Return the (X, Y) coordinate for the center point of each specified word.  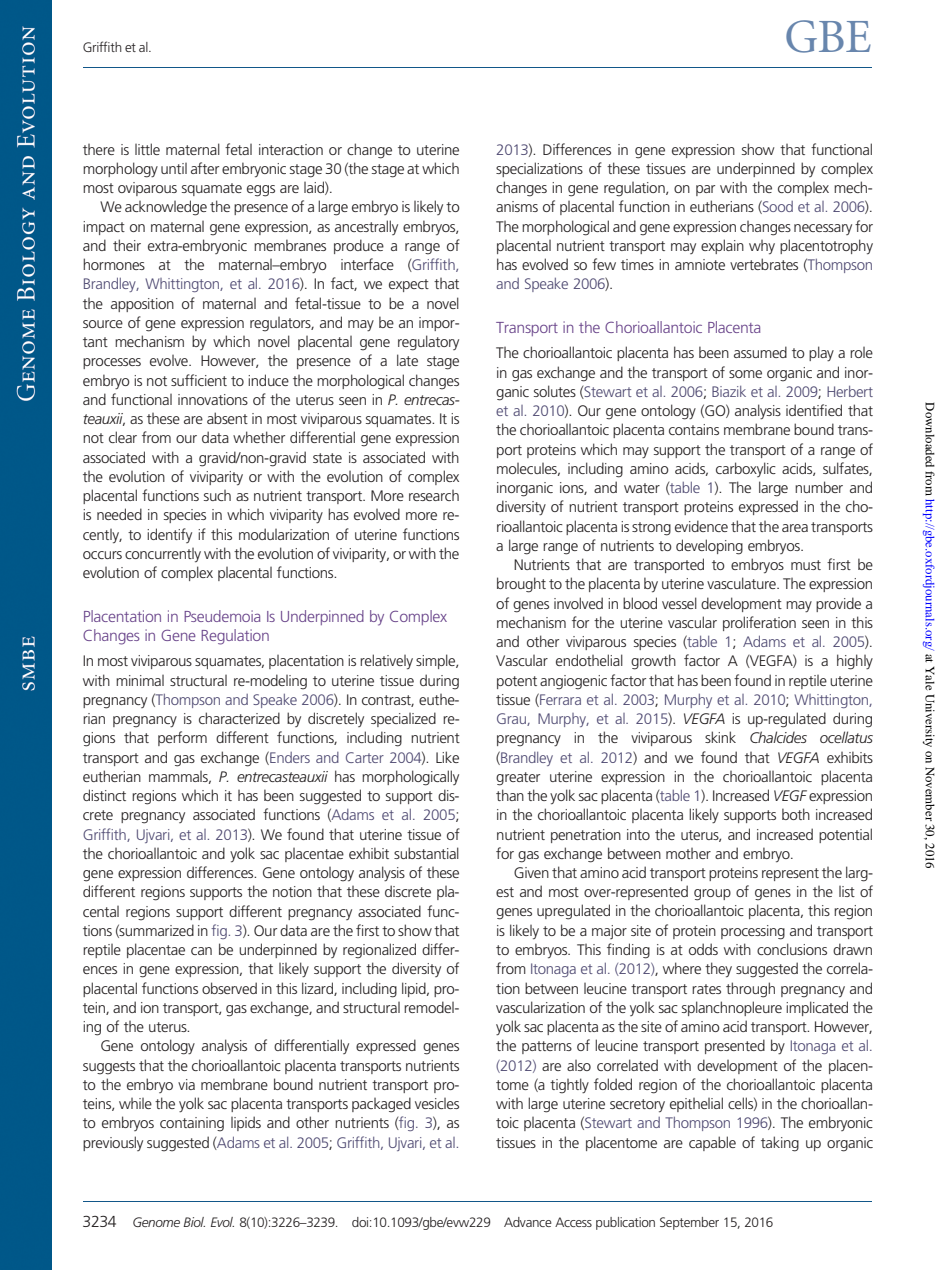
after (205, 168)
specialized (403, 719)
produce (359, 246)
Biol (194, 1222)
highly (855, 662)
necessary (823, 229)
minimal (140, 680)
